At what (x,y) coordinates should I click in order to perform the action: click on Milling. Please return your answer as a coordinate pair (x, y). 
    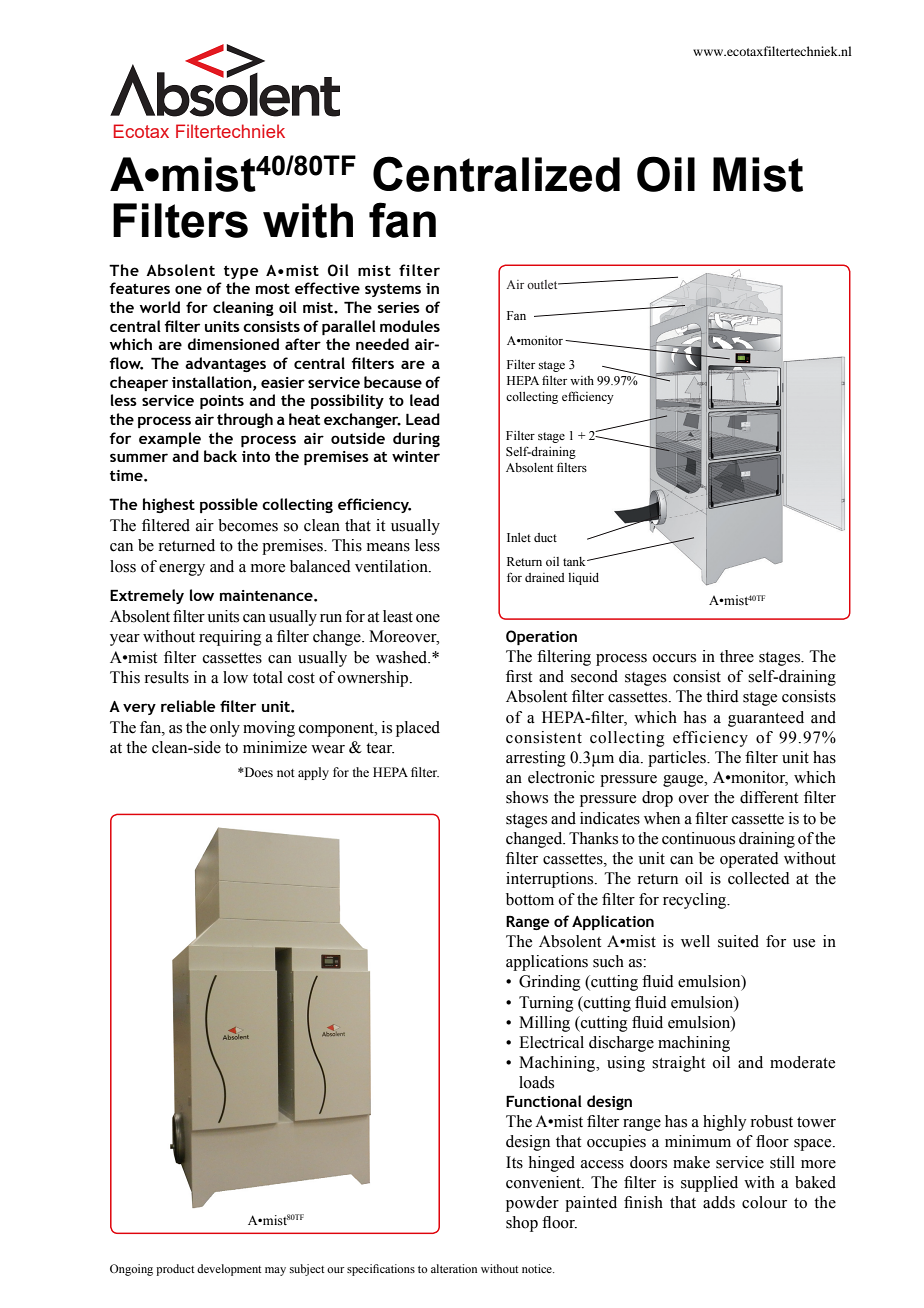
    Looking at the image, I should click on (544, 1024).
